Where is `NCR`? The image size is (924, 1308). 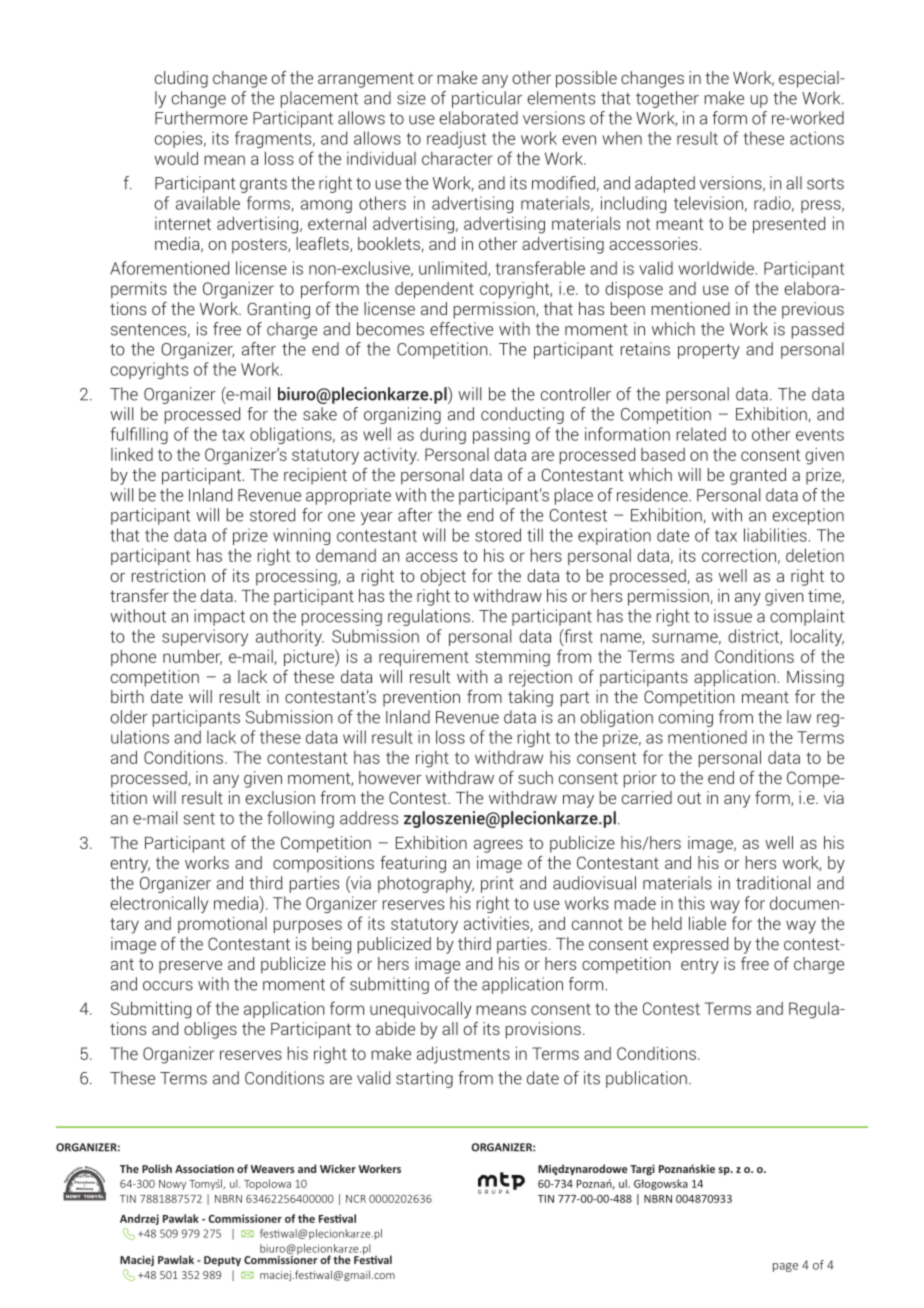 NCR is located at coordinates (356, 1199).
